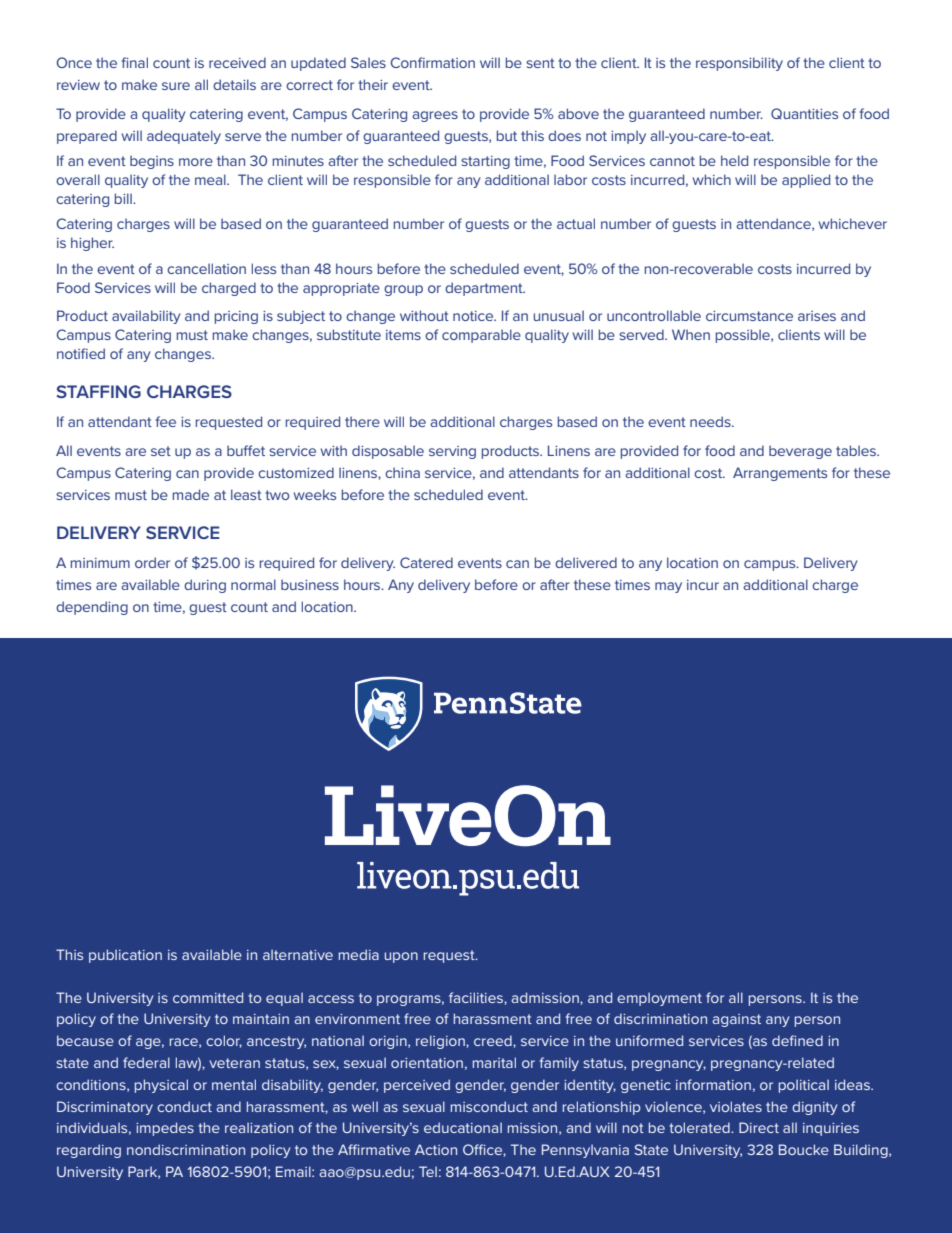  What do you see at coordinates (165, 1129) in the page?
I see `impedes` at bounding box center [165, 1129].
